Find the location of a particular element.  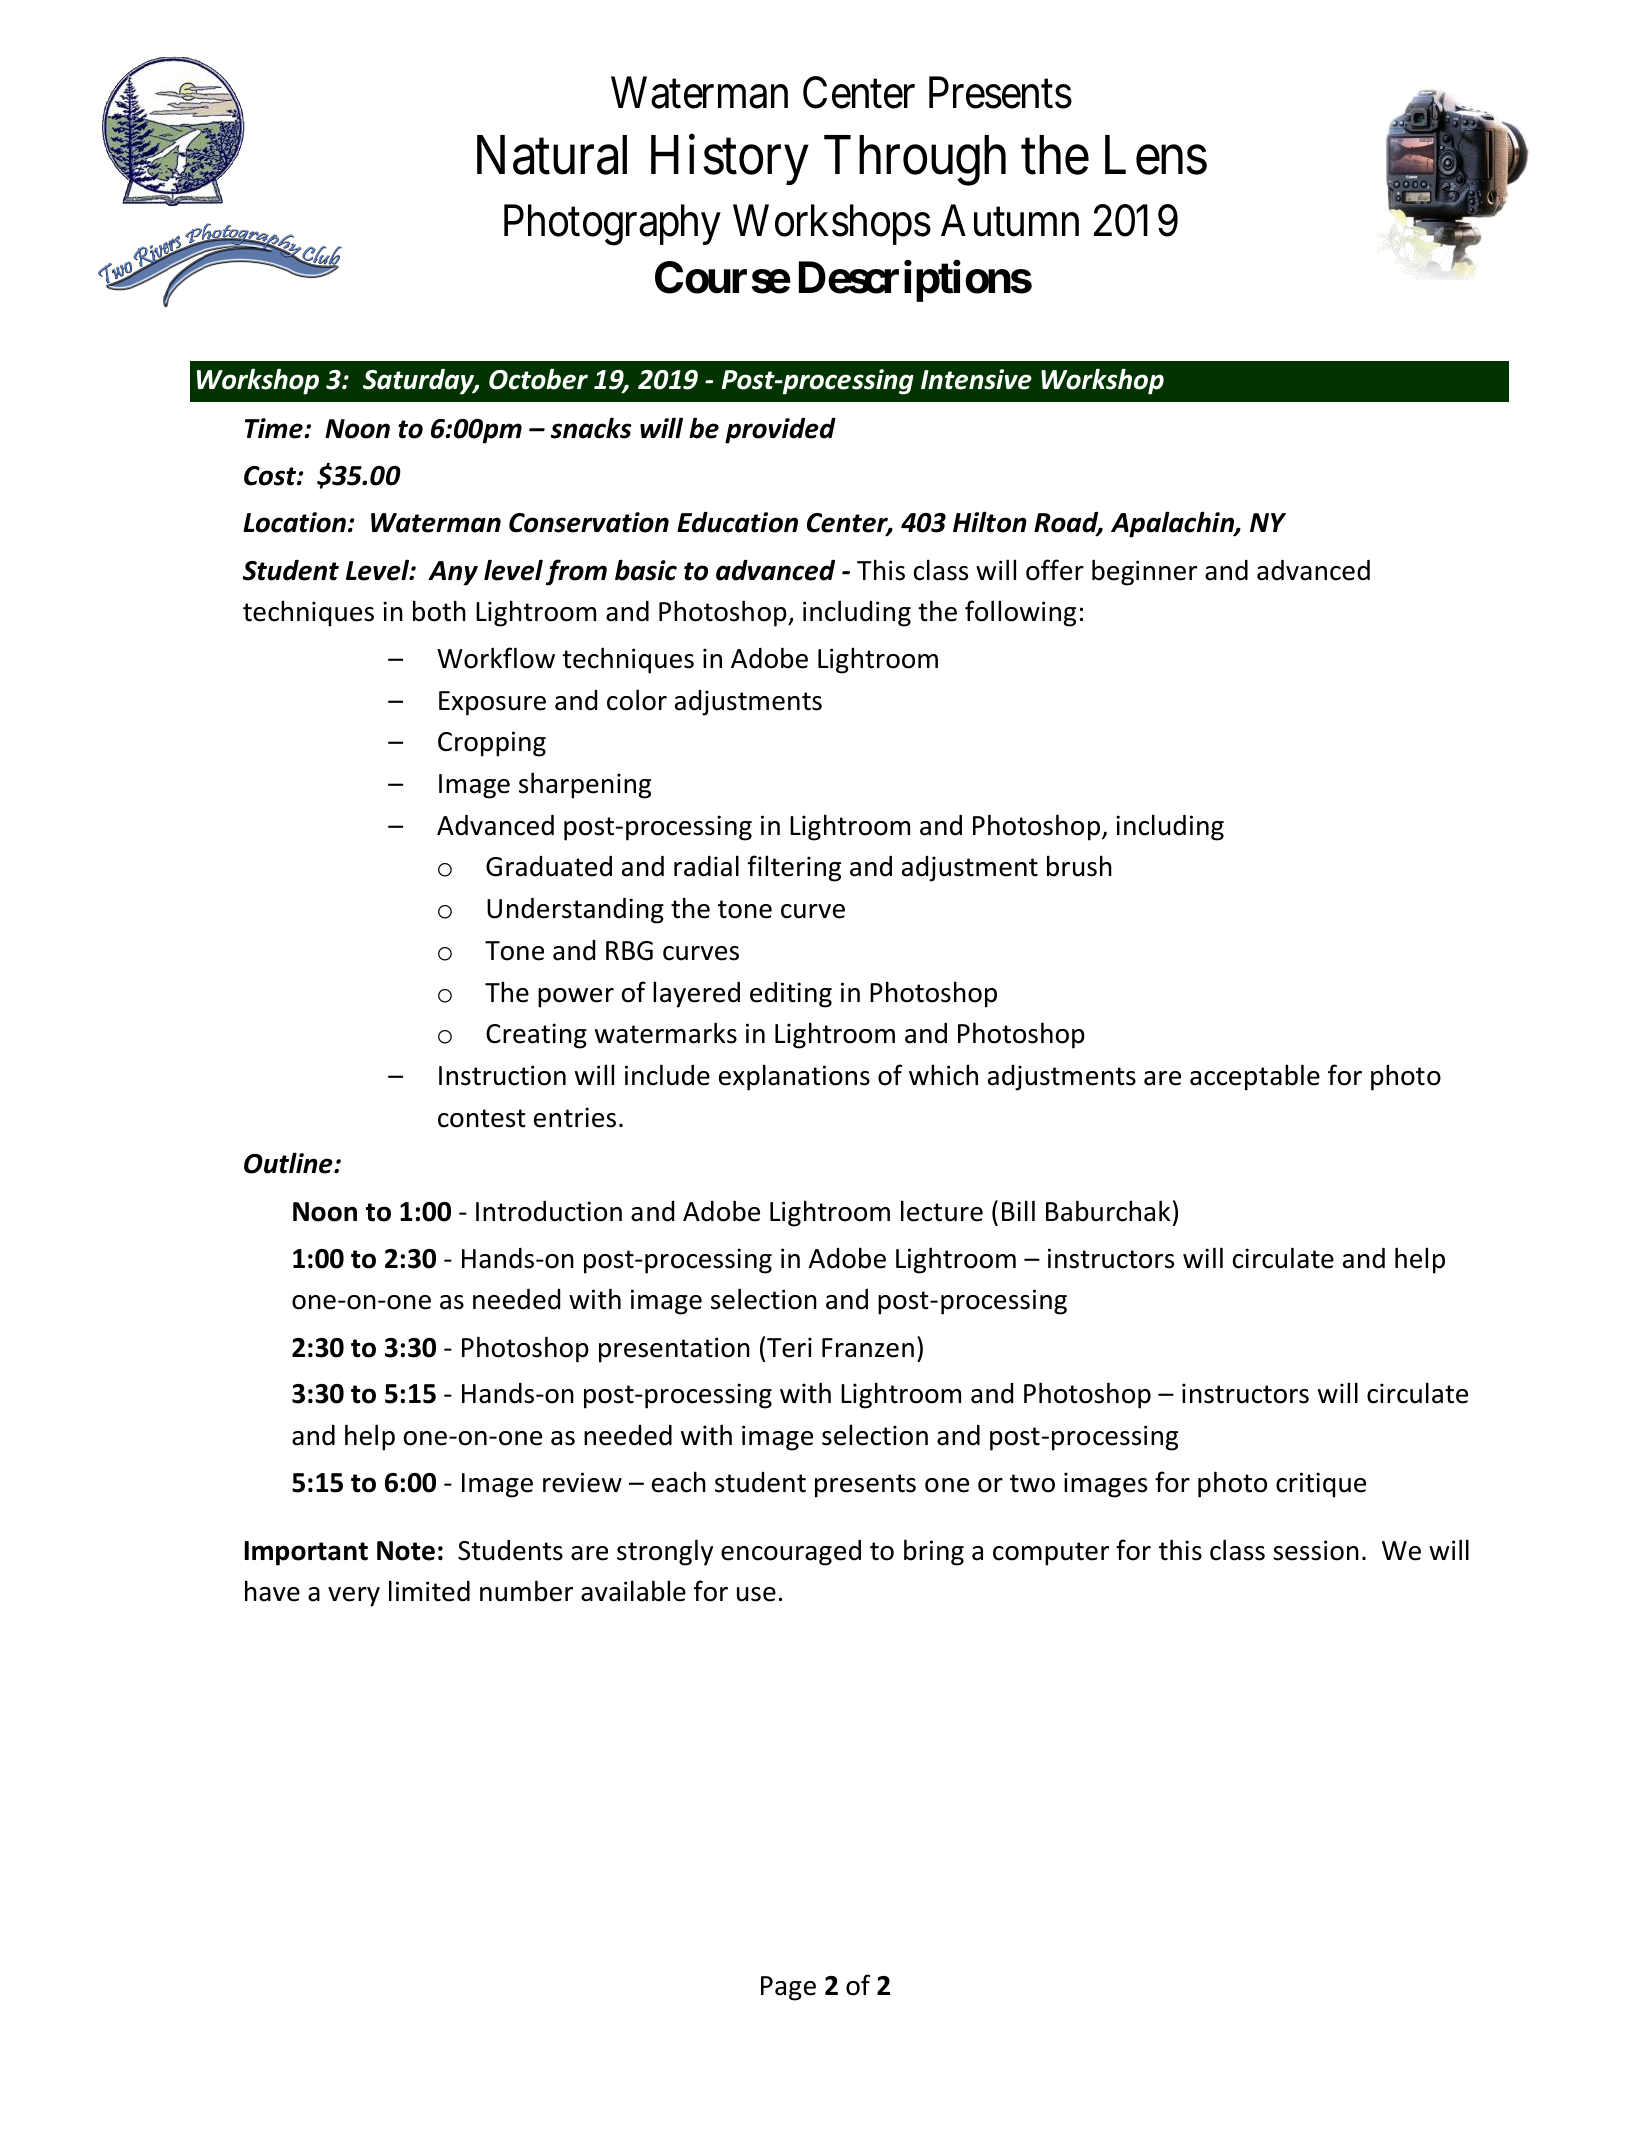

beginner is located at coordinates (1144, 572).
